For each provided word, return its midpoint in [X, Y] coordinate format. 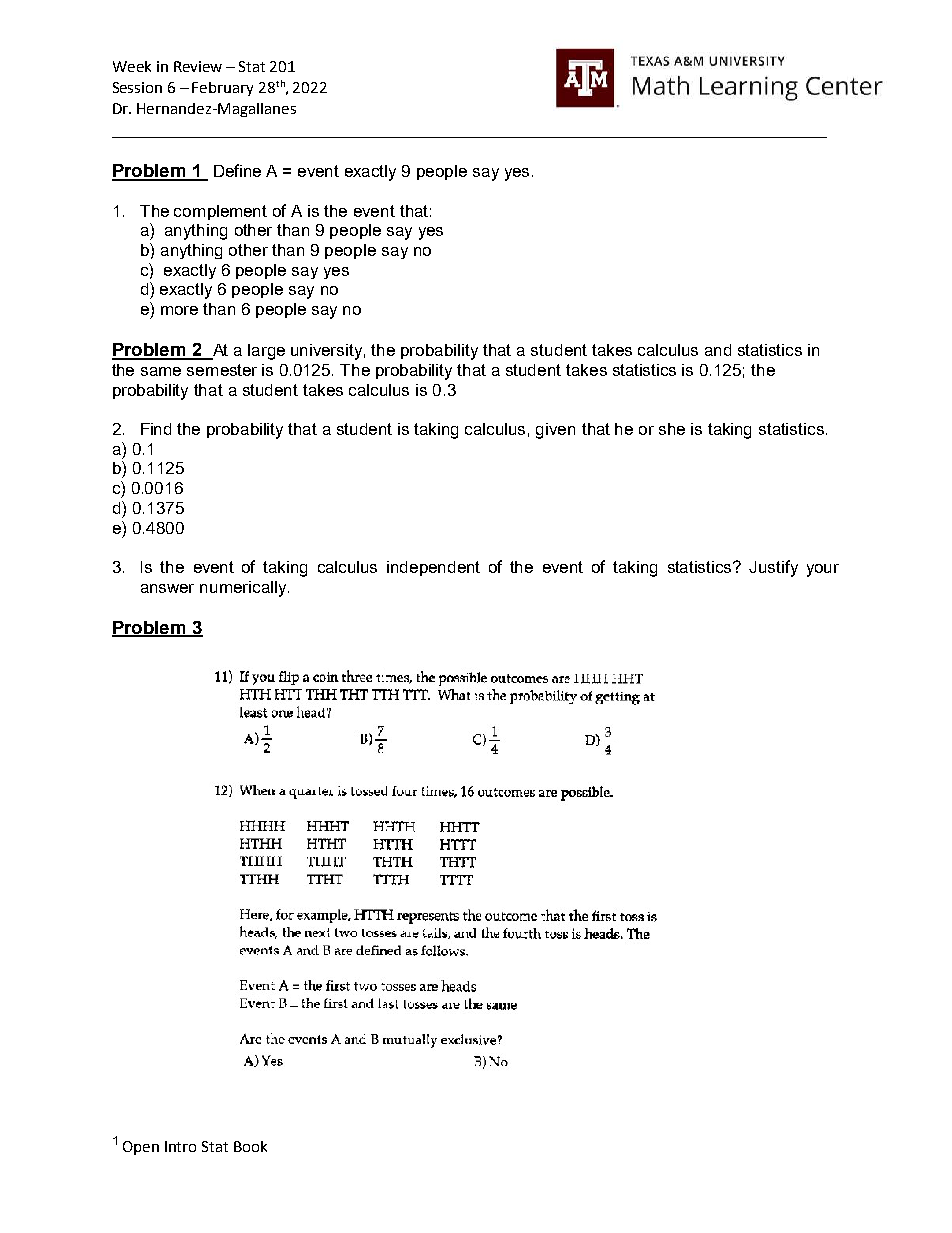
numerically [244, 589]
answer [167, 588]
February [222, 89]
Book [250, 1146]
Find [156, 429]
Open [141, 1148]
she [672, 429]
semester [222, 370]
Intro [180, 1146]
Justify [773, 568]
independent [433, 568]
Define [237, 170]
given [555, 431]
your [823, 570]
